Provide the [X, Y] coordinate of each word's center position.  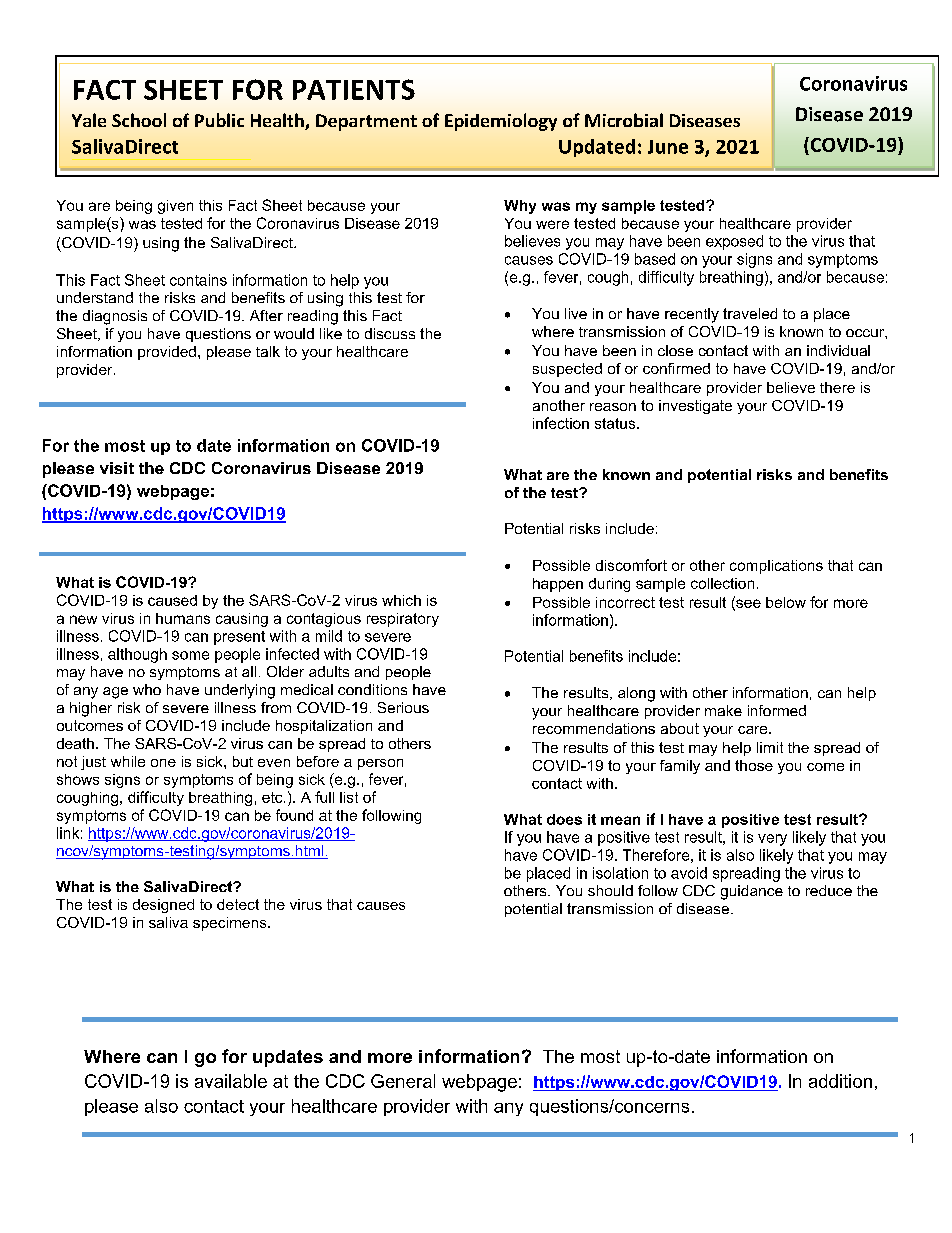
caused [172, 600]
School [139, 120]
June [668, 147]
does [564, 819]
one [163, 763]
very [772, 840]
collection [722, 583]
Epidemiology [501, 122]
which [401, 600]
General [403, 1081]
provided [167, 353]
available [231, 1081]
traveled [750, 313]
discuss [390, 333]
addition [840, 1081]
